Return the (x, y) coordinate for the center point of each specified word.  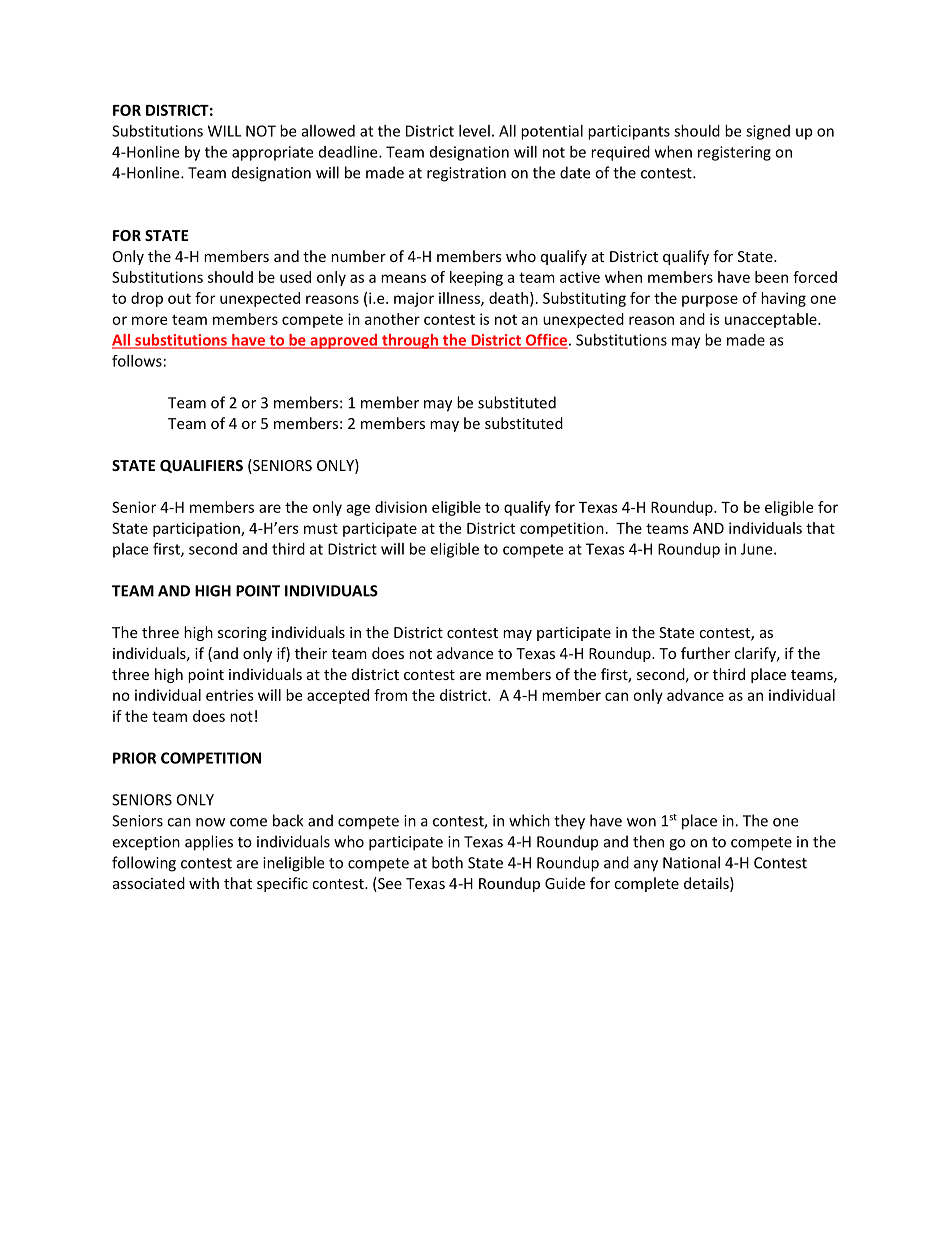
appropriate (272, 153)
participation (197, 529)
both (447, 862)
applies (209, 843)
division (401, 507)
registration (466, 174)
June (758, 549)
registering (734, 153)
